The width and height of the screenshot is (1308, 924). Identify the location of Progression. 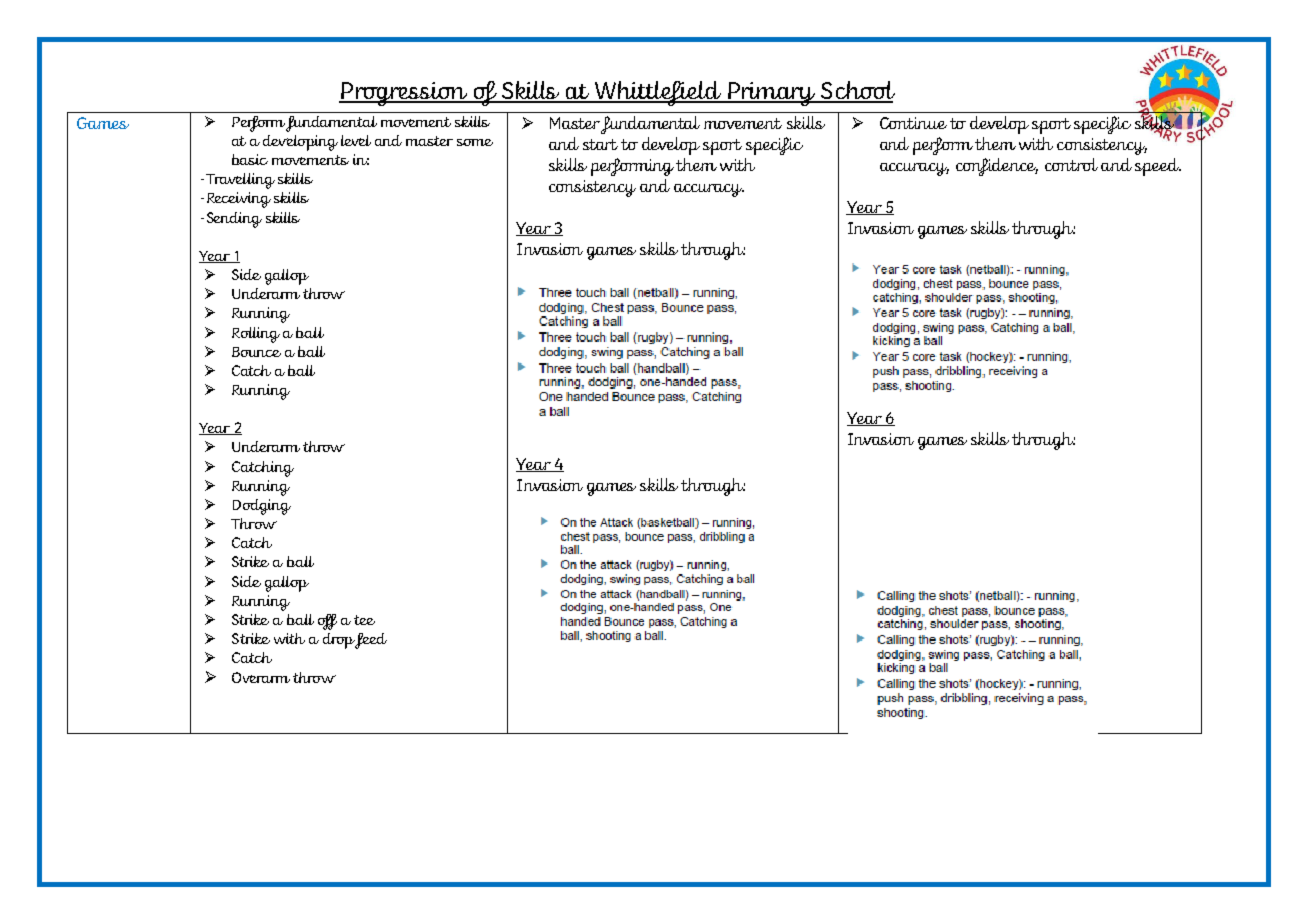
(404, 94).
